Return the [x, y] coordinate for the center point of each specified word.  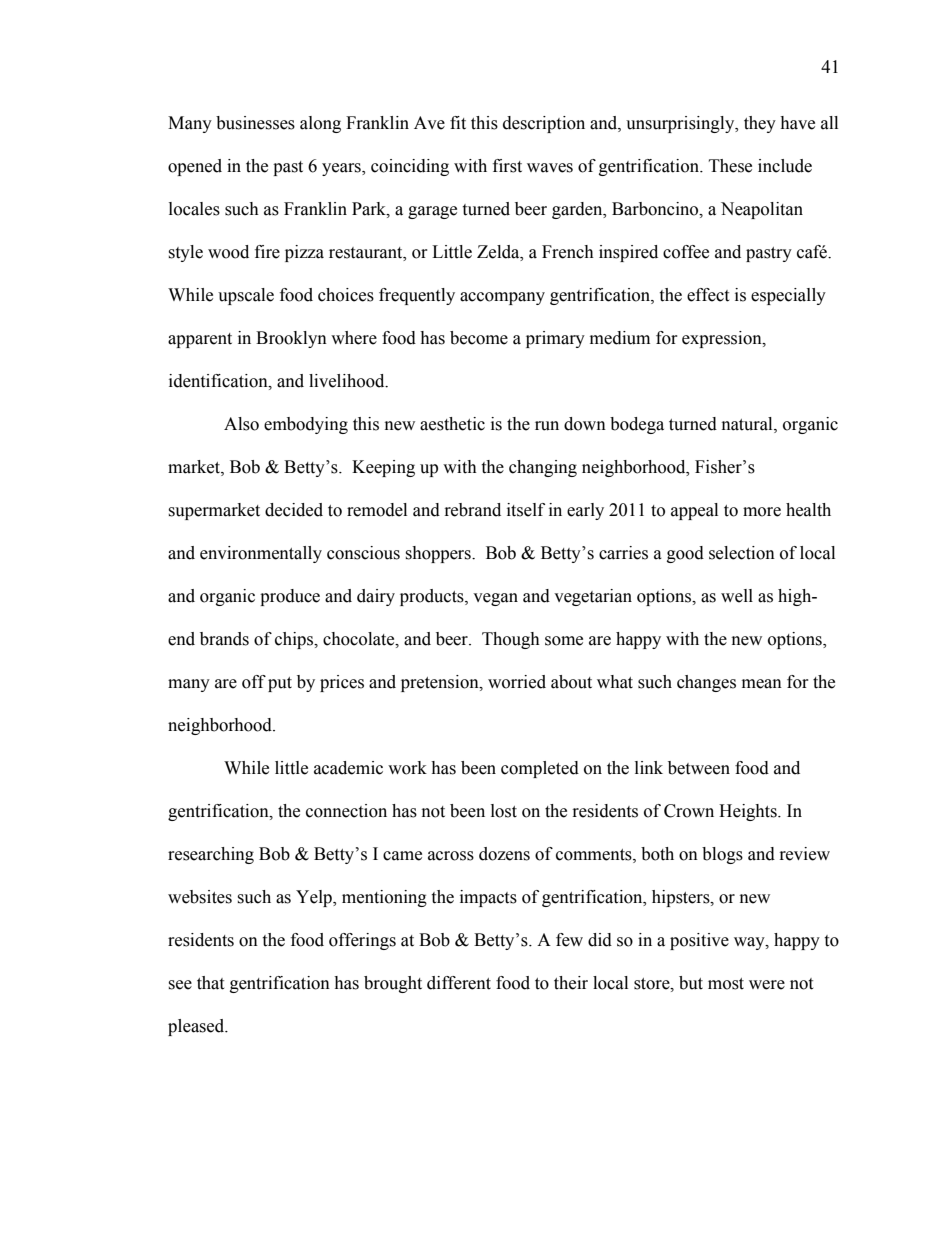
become [479, 338]
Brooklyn [291, 339]
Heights [749, 812]
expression [723, 339]
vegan [495, 599]
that [210, 983]
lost [504, 811]
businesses [255, 123]
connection [346, 811]
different [459, 983]
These [730, 166]
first [507, 166]
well [737, 596]
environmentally [261, 554]
